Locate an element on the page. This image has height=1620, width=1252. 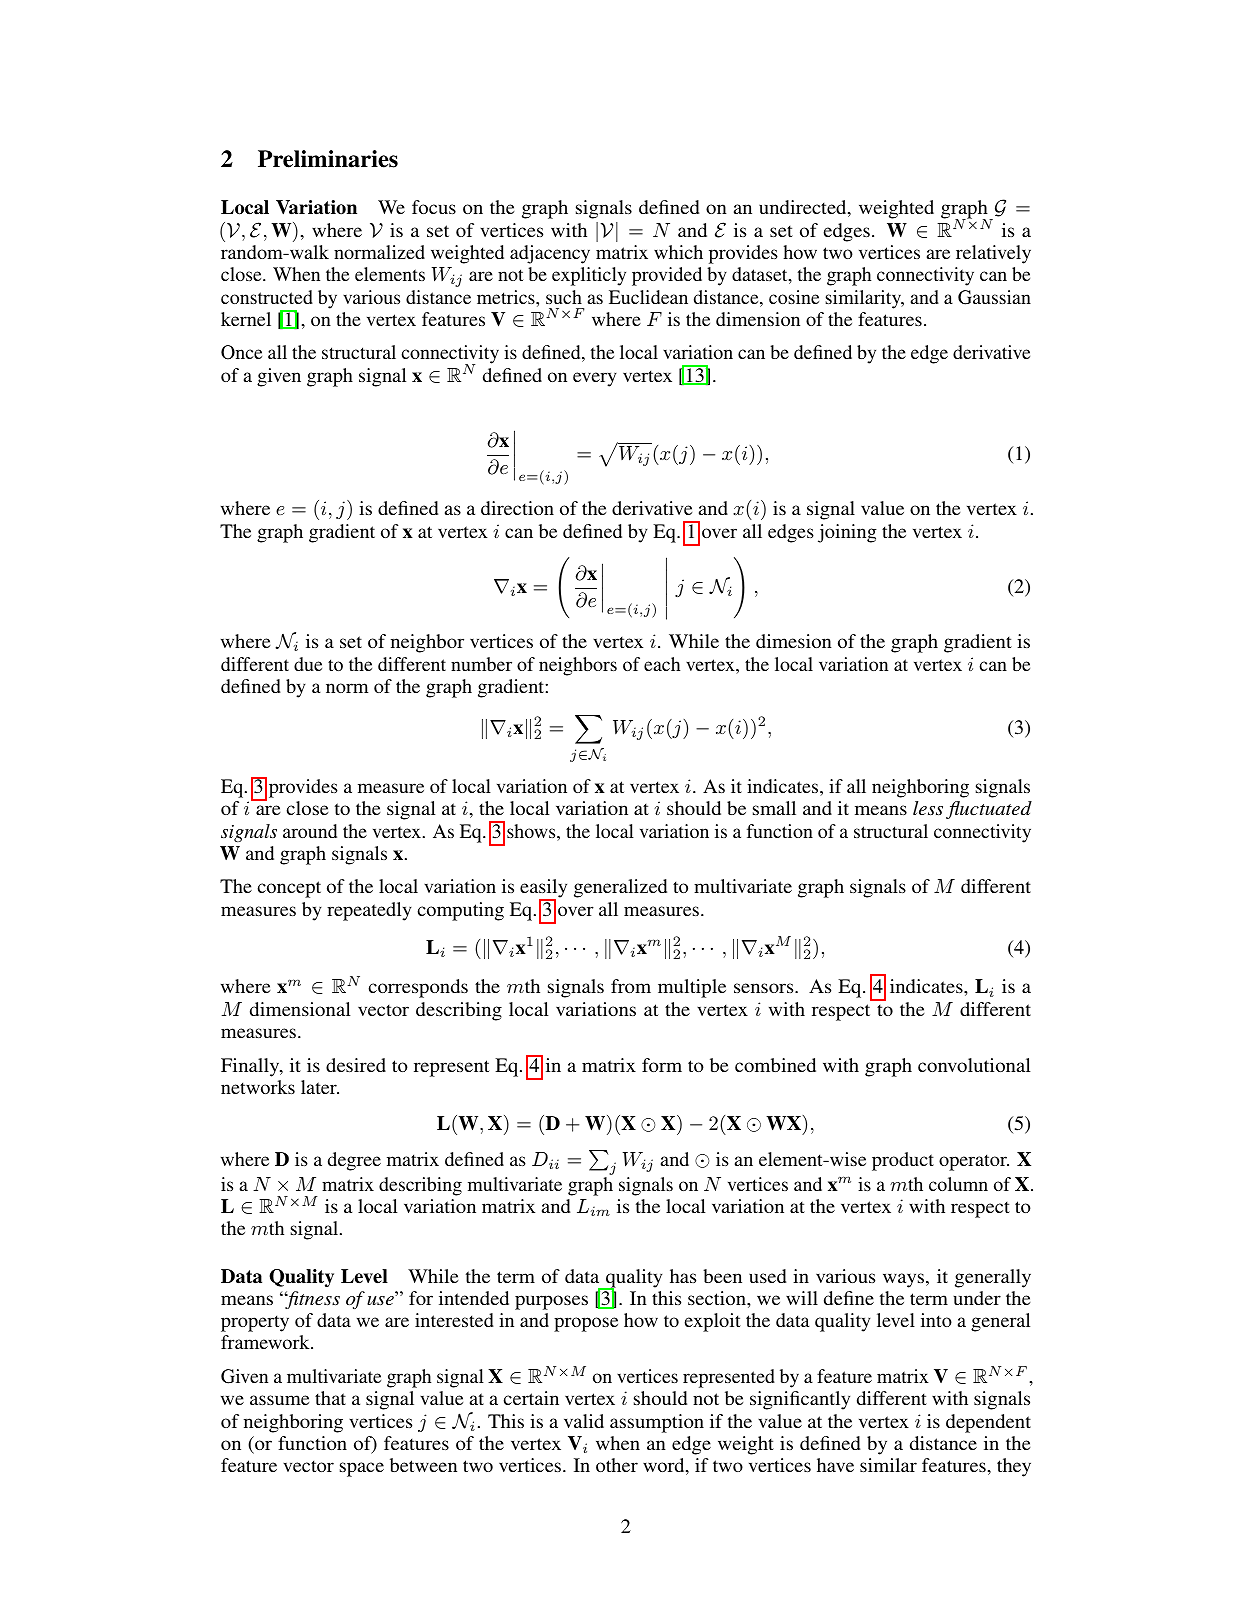
easily is located at coordinates (543, 890).
